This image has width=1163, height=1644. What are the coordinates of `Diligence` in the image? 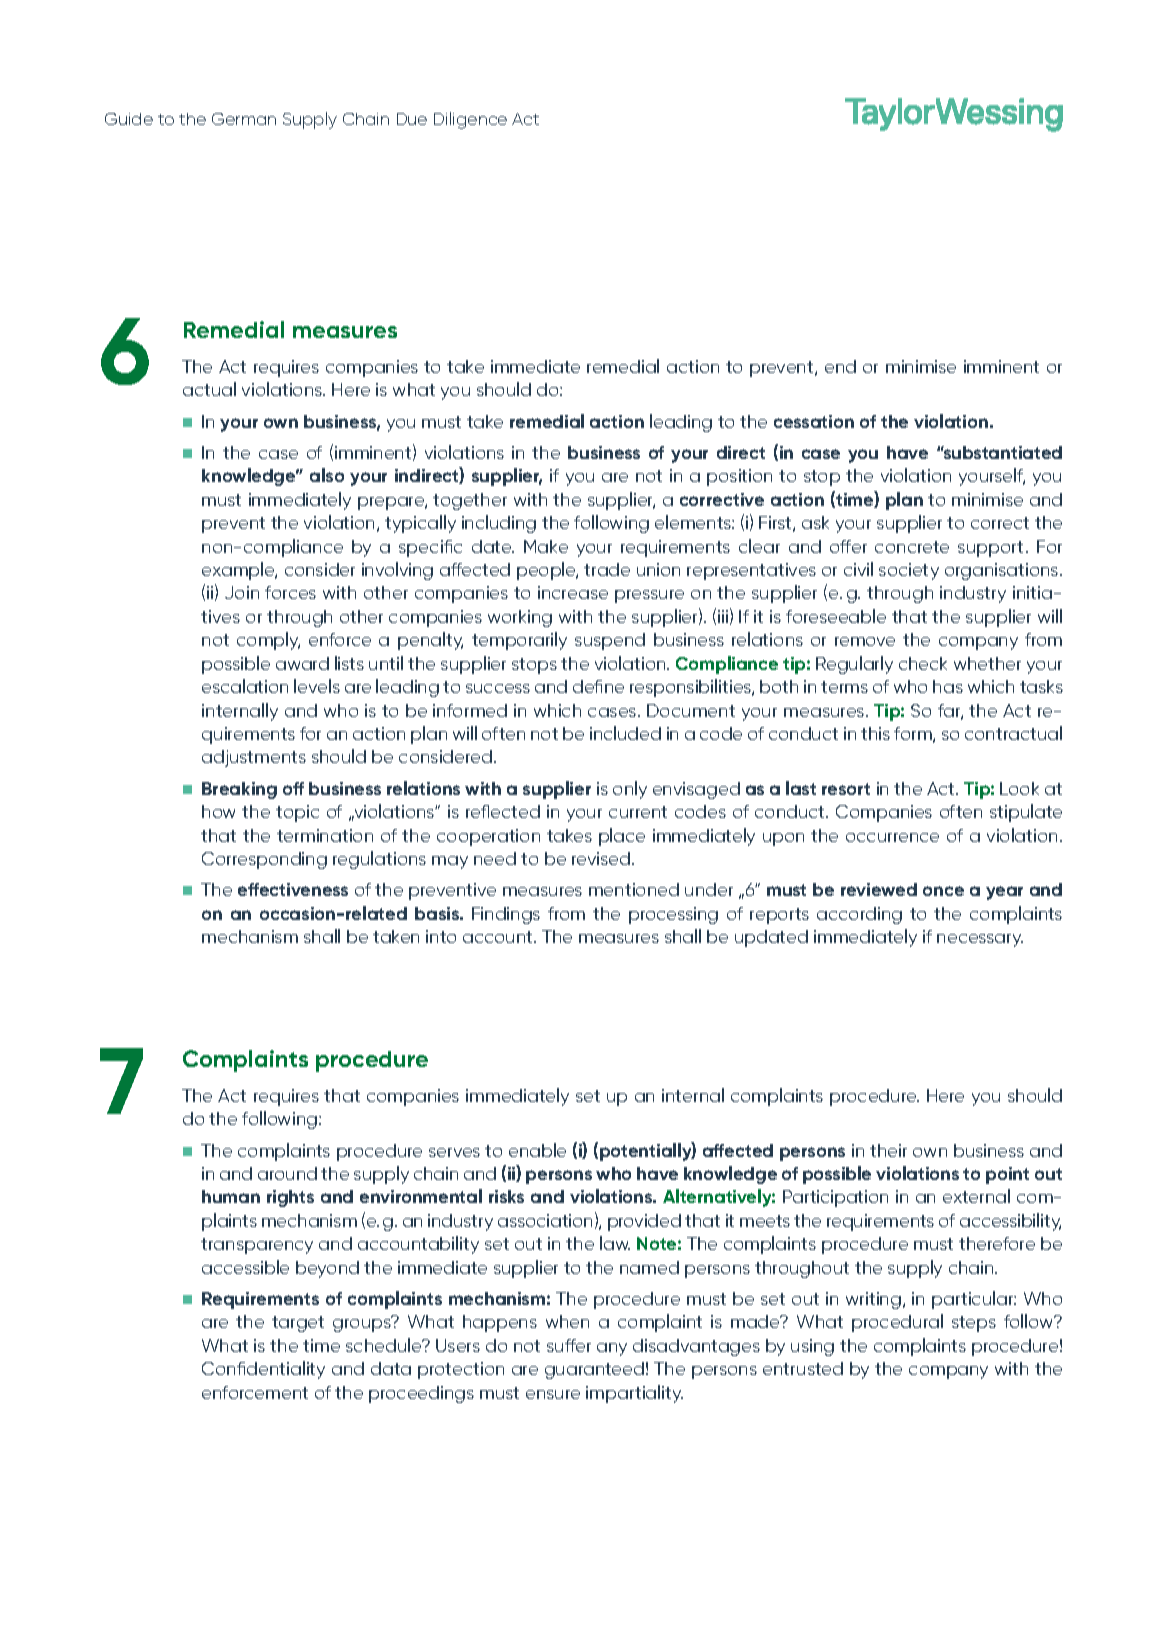 It's located at (470, 120).
